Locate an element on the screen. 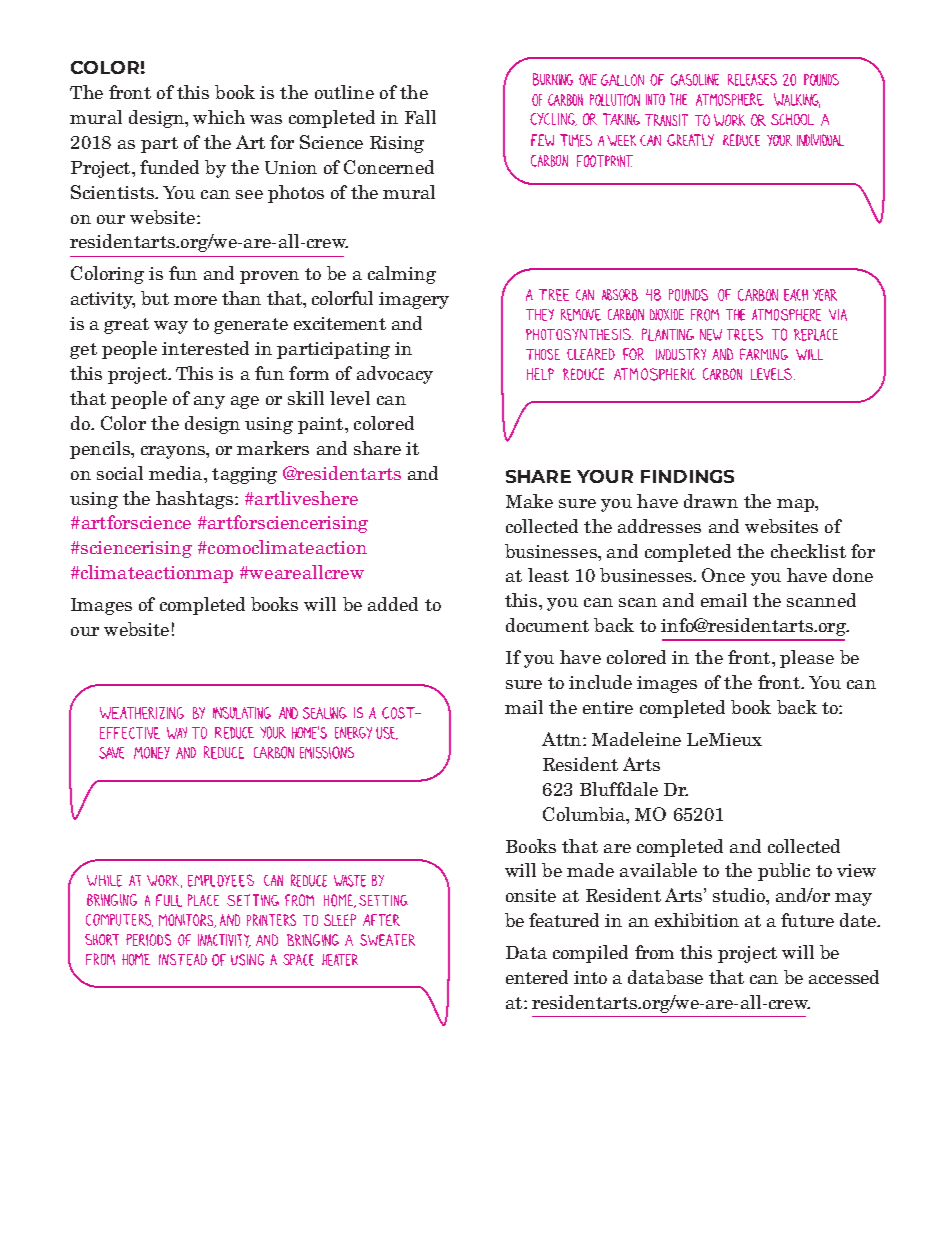  which is located at coordinates (219, 117).
